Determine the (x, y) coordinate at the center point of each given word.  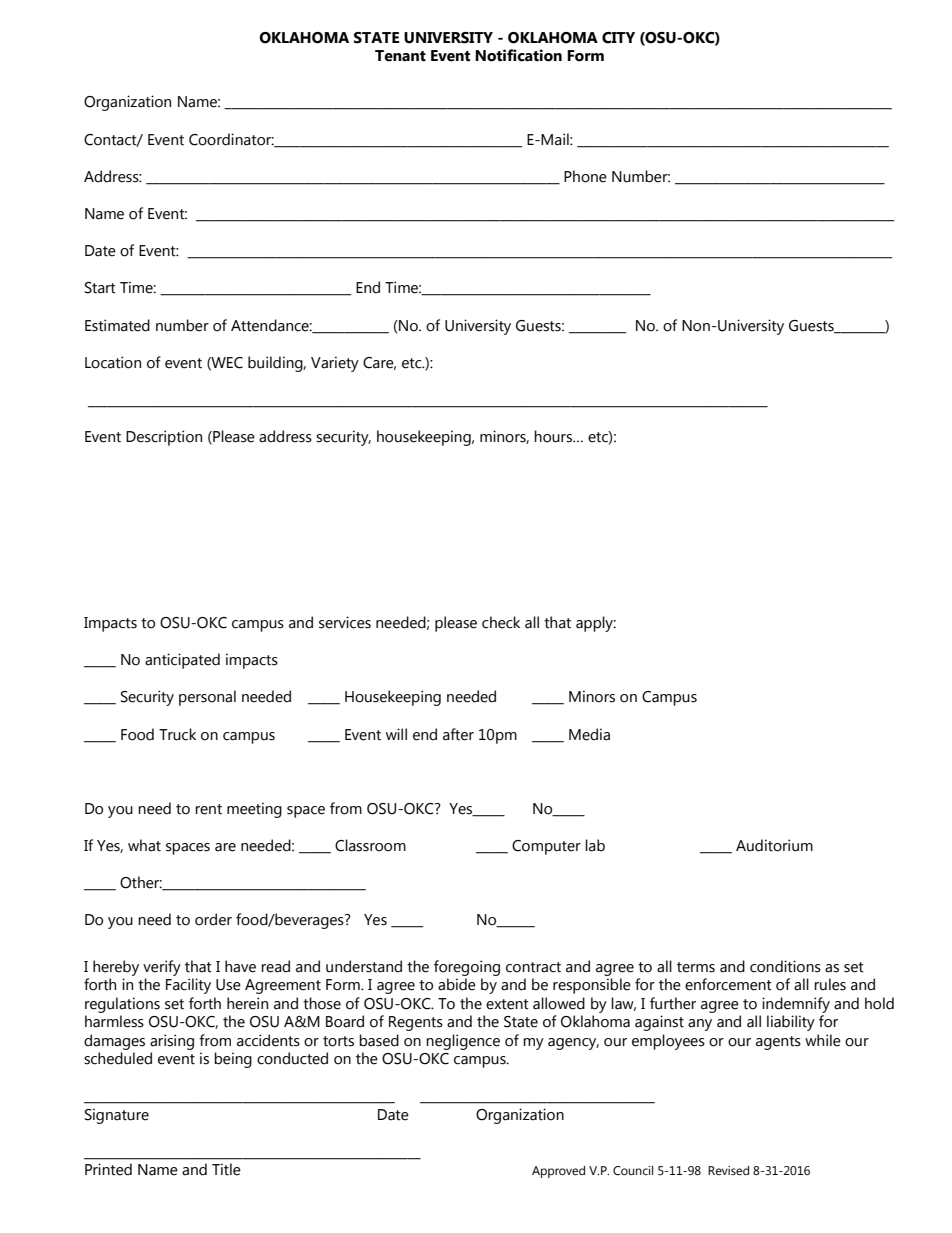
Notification (518, 55)
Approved (558, 1172)
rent (208, 809)
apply (596, 624)
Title (226, 1169)
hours (554, 436)
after (458, 734)
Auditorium (774, 845)
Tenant (400, 56)
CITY (618, 38)
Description (164, 438)
